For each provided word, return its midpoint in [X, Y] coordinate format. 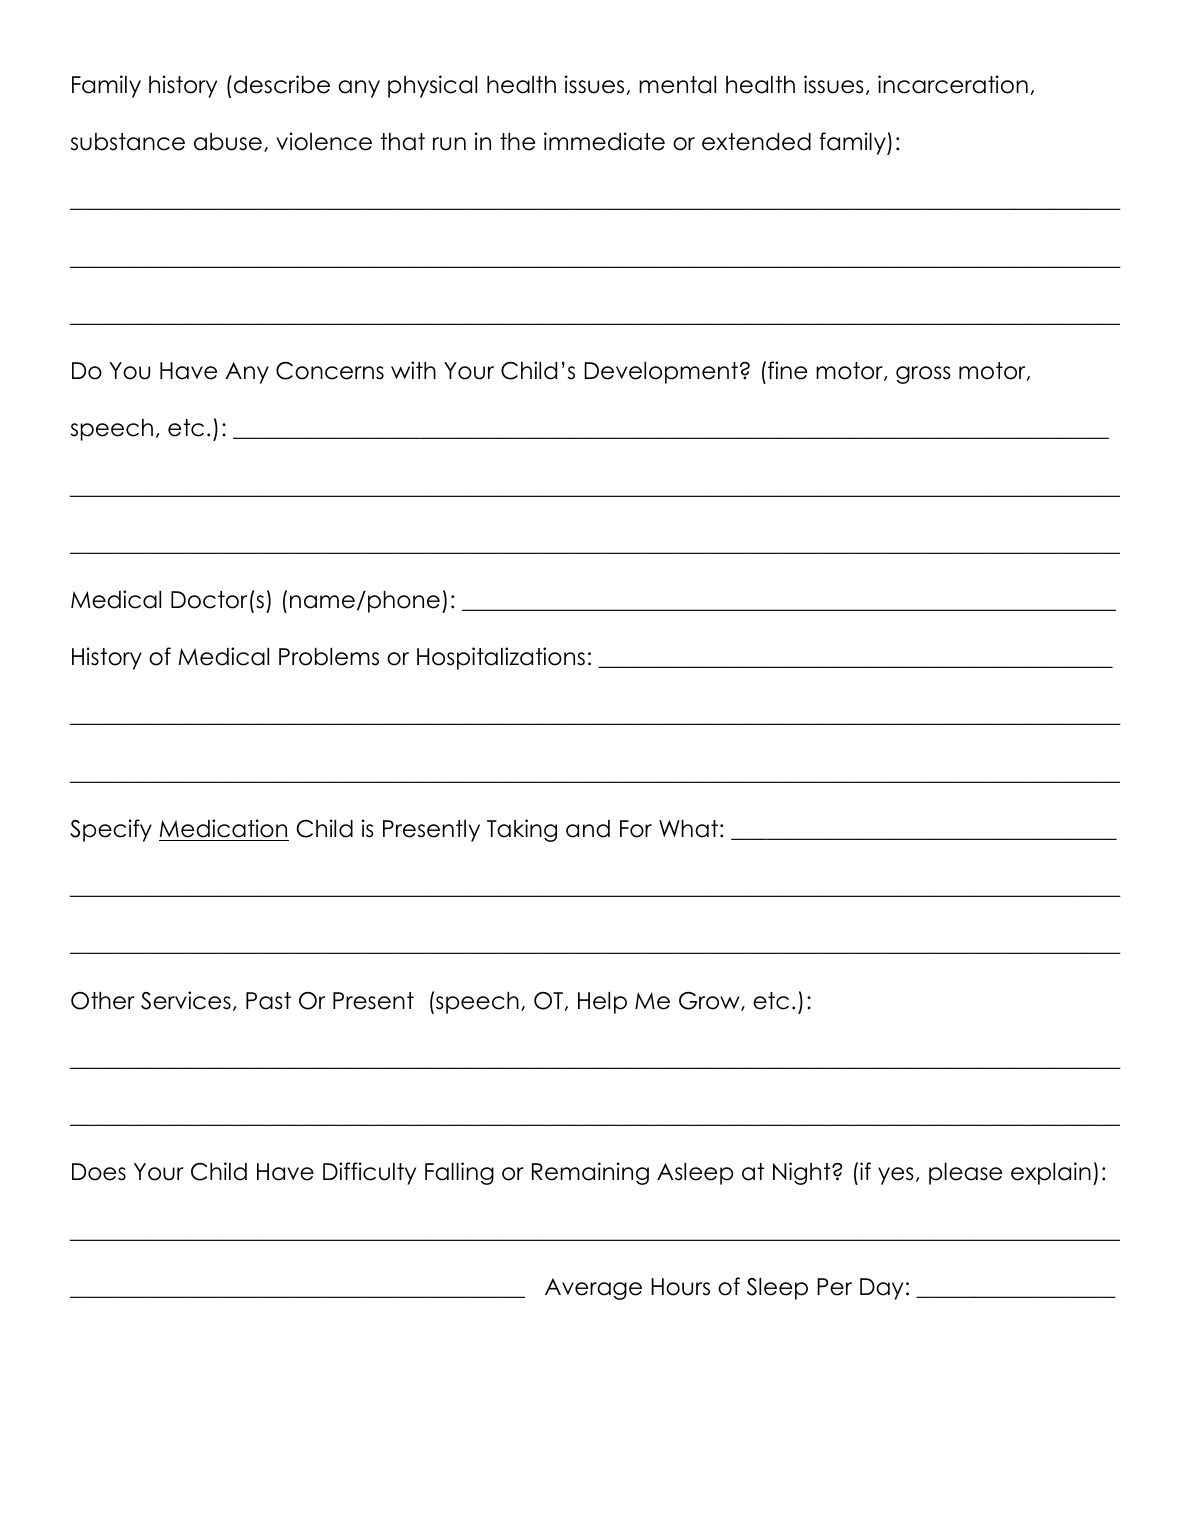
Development [661, 373]
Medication [223, 828]
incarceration [953, 84]
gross [923, 375]
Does [99, 1172]
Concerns [330, 371]
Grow [710, 1001]
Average [593, 1289]
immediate [604, 141]
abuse [228, 142]
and [588, 829]
